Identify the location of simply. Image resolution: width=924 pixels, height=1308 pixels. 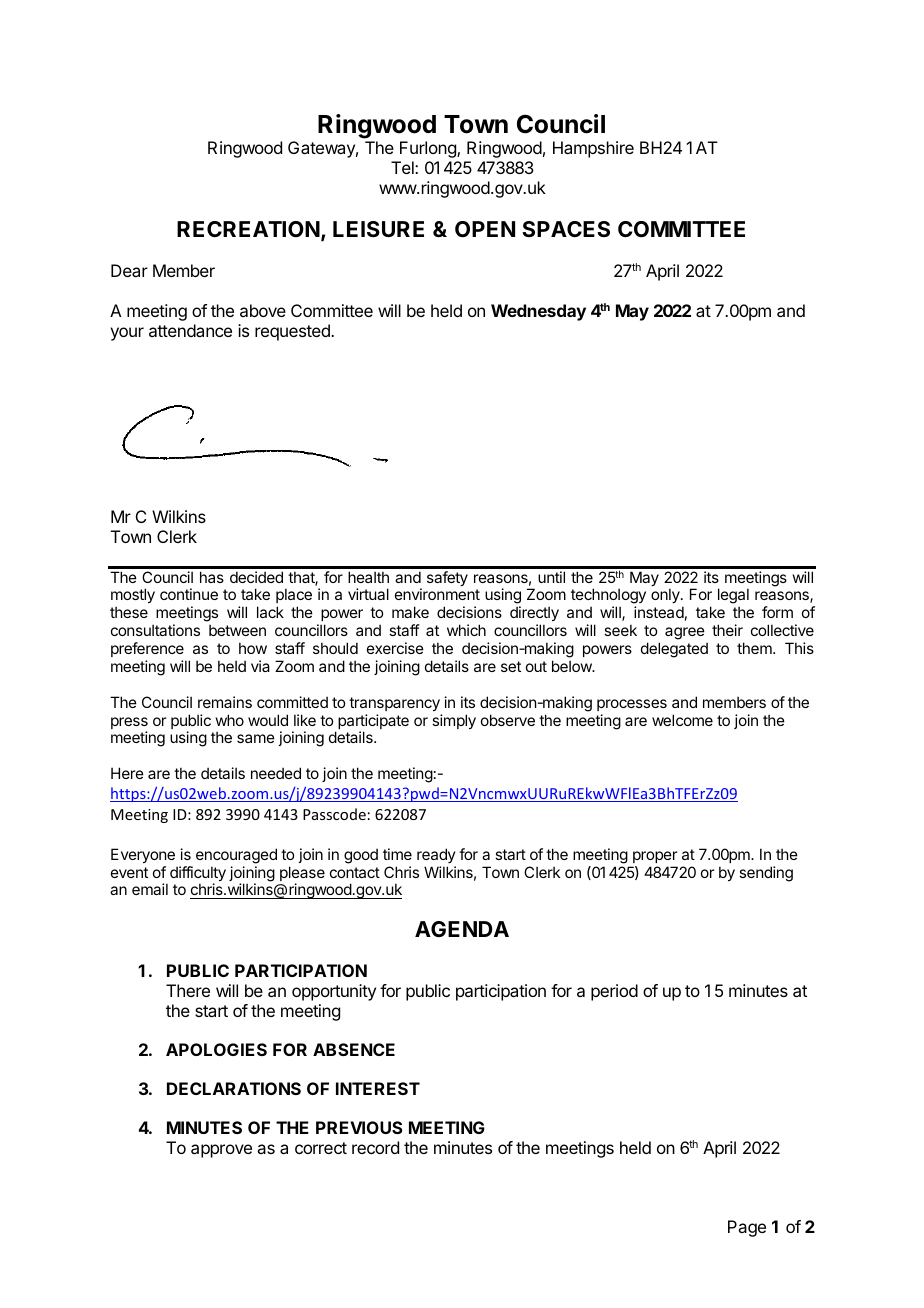
(454, 721).
